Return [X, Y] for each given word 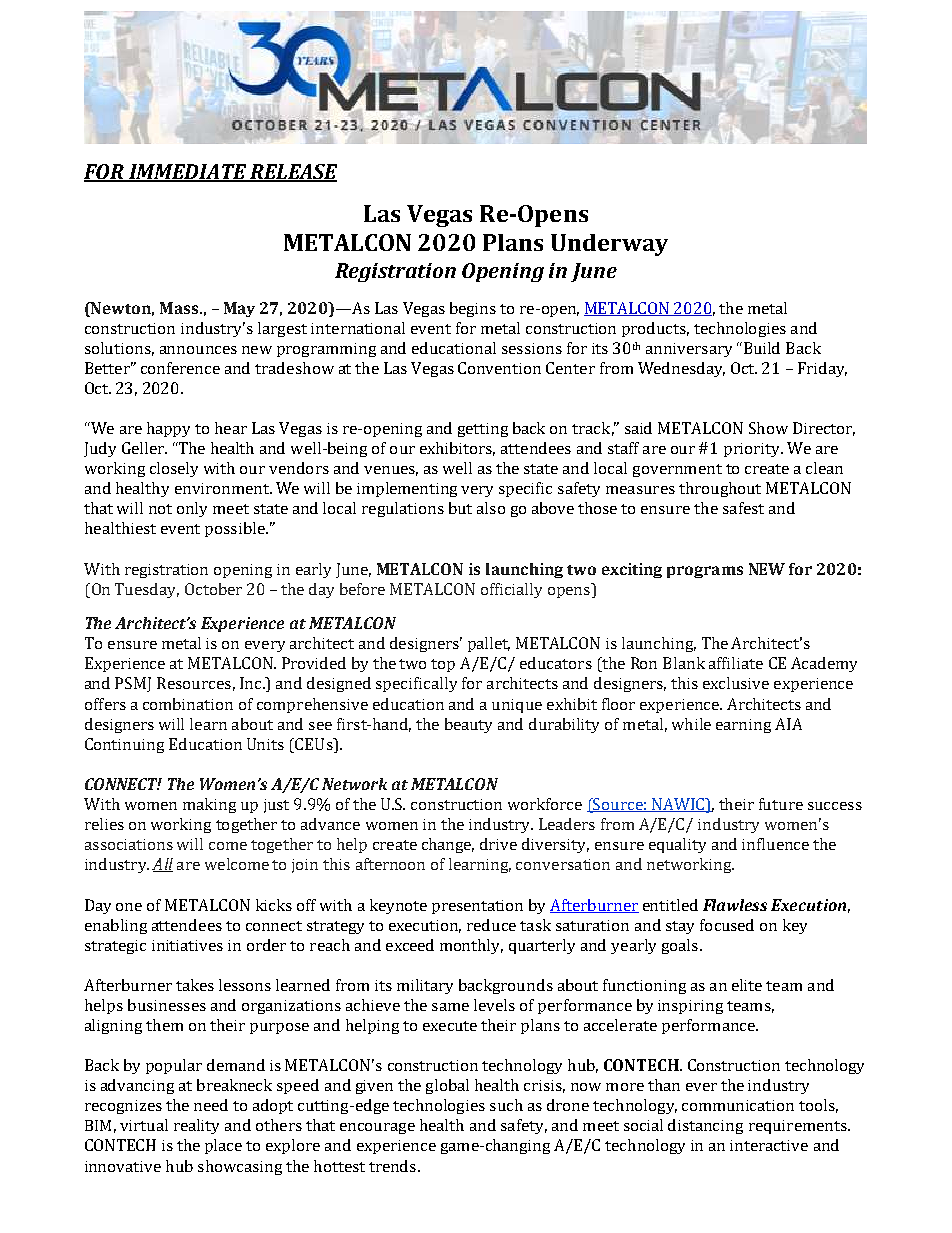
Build [760, 348]
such [506, 1105]
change [448, 845]
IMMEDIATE [188, 172]
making [209, 805]
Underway [609, 245]
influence [775, 844]
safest [743, 508]
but [460, 508]
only [192, 509]
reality [196, 1126]
